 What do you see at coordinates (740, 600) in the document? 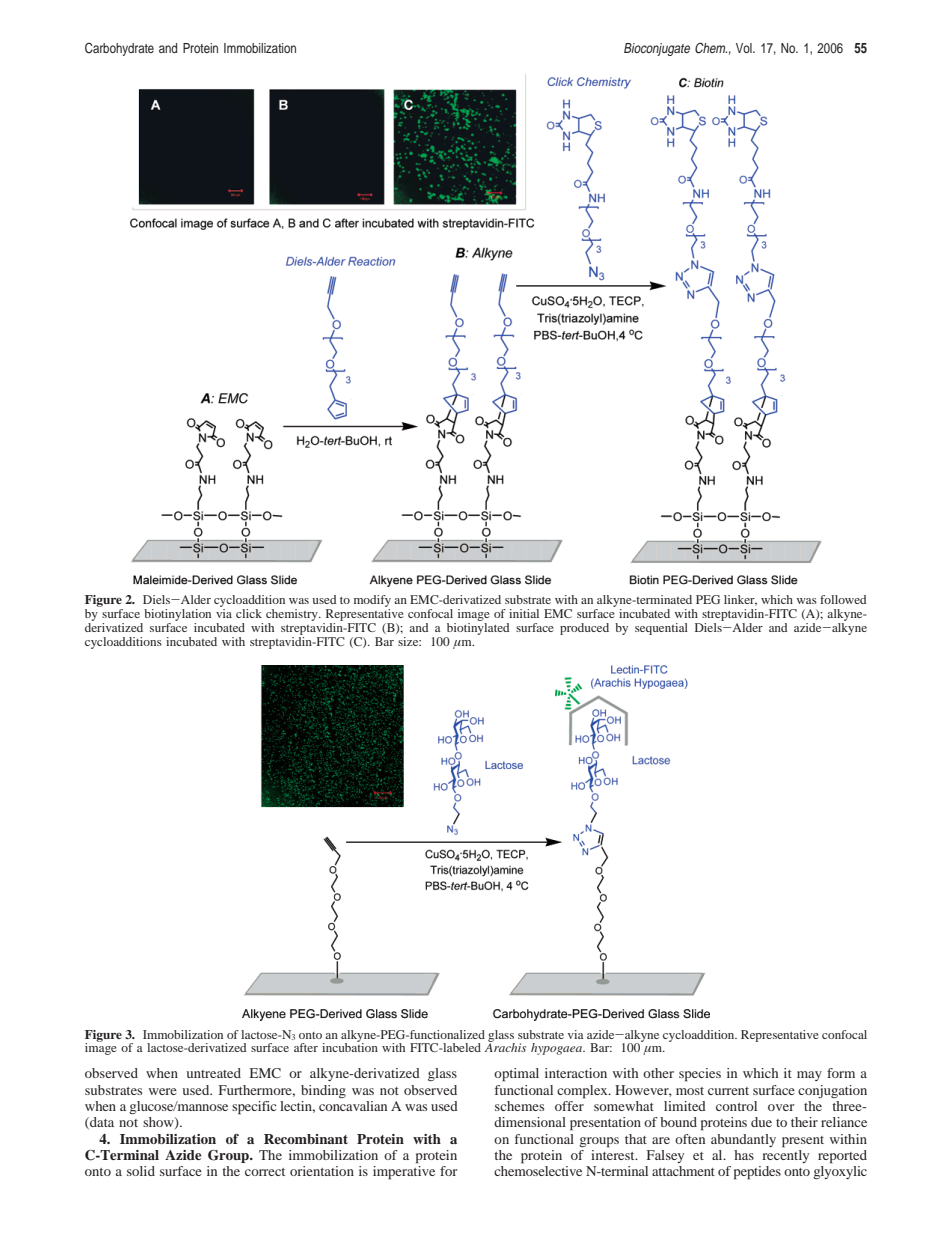
I see `linker` at bounding box center [740, 600].
